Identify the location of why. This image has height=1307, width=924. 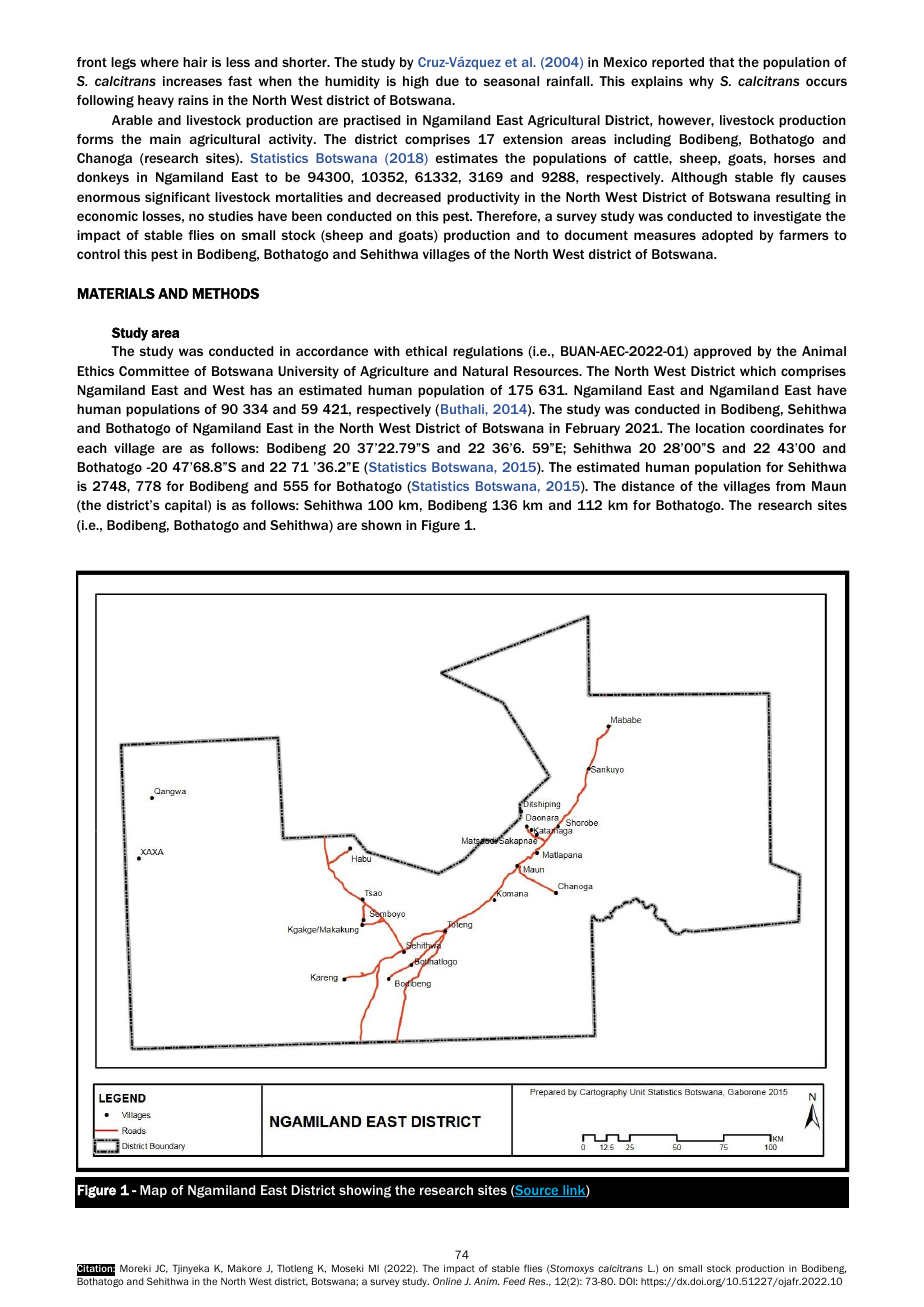
(701, 82).
